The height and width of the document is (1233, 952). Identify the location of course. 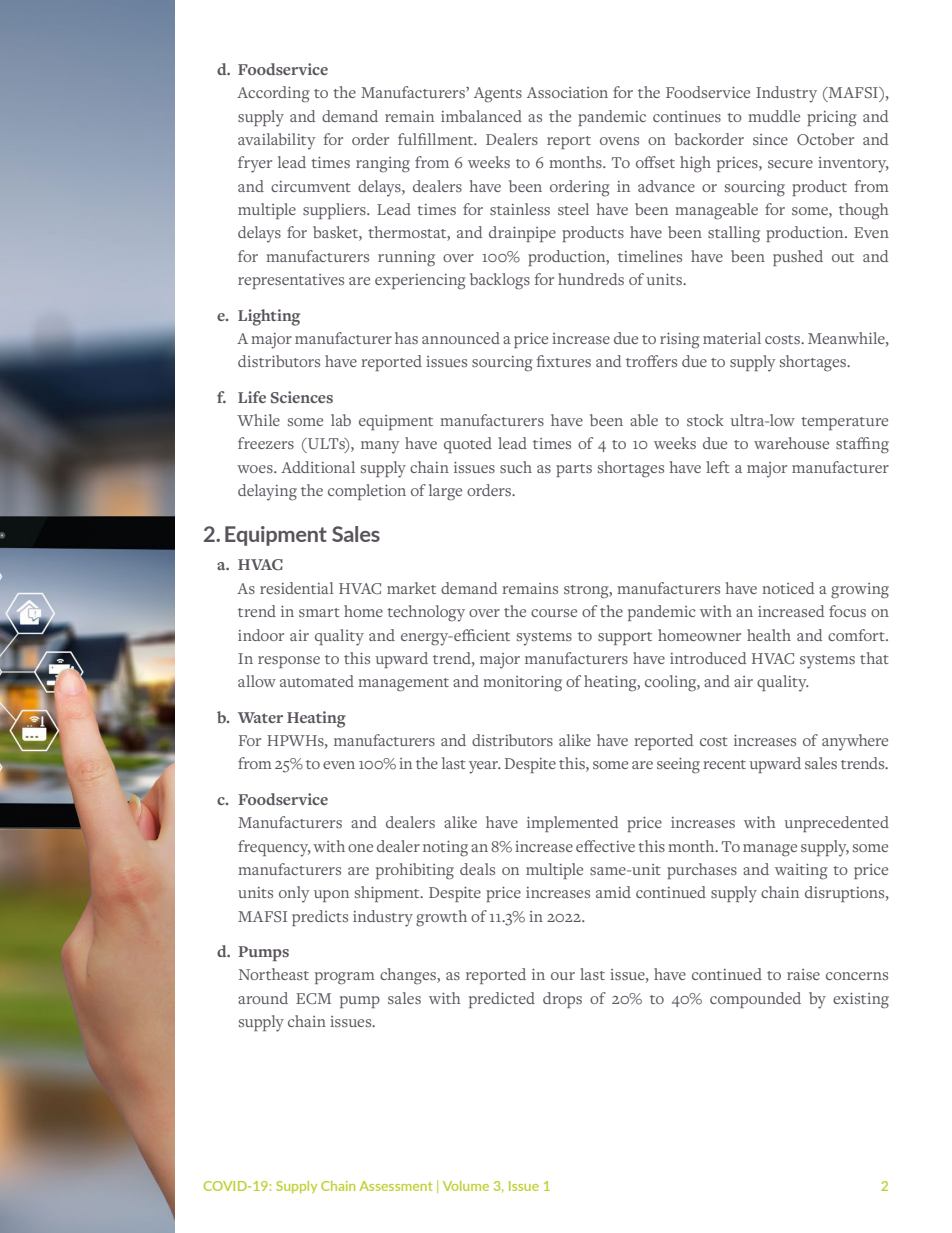
(554, 613).
